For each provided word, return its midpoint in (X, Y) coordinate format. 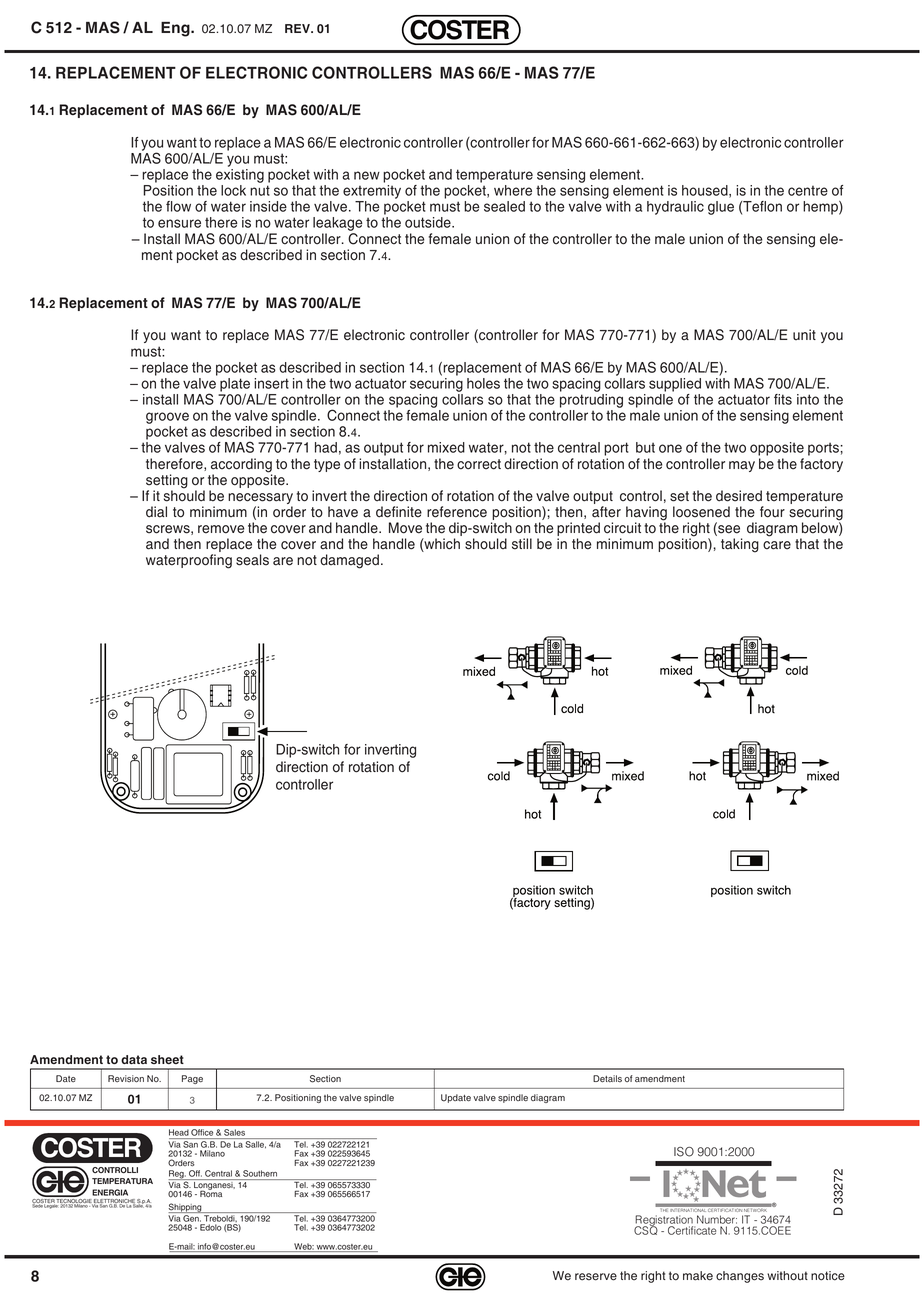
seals (252, 560)
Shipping (186, 1208)
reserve (596, 1277)
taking (740, 545)
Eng (176, 29)
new (367, 175)
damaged (349, 561)
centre (808, 190)
